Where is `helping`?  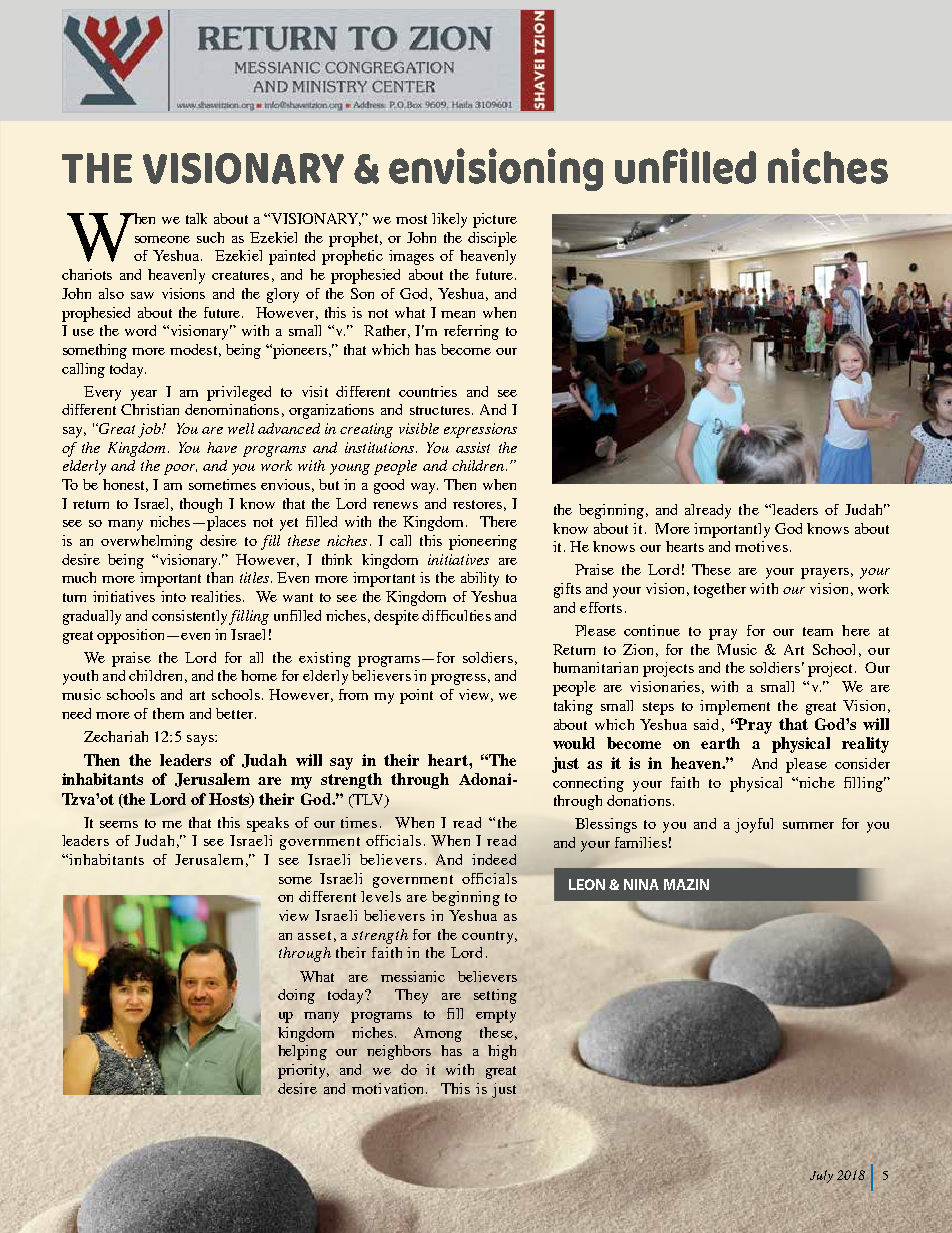 helping is located at coordinates (302, 1052).
